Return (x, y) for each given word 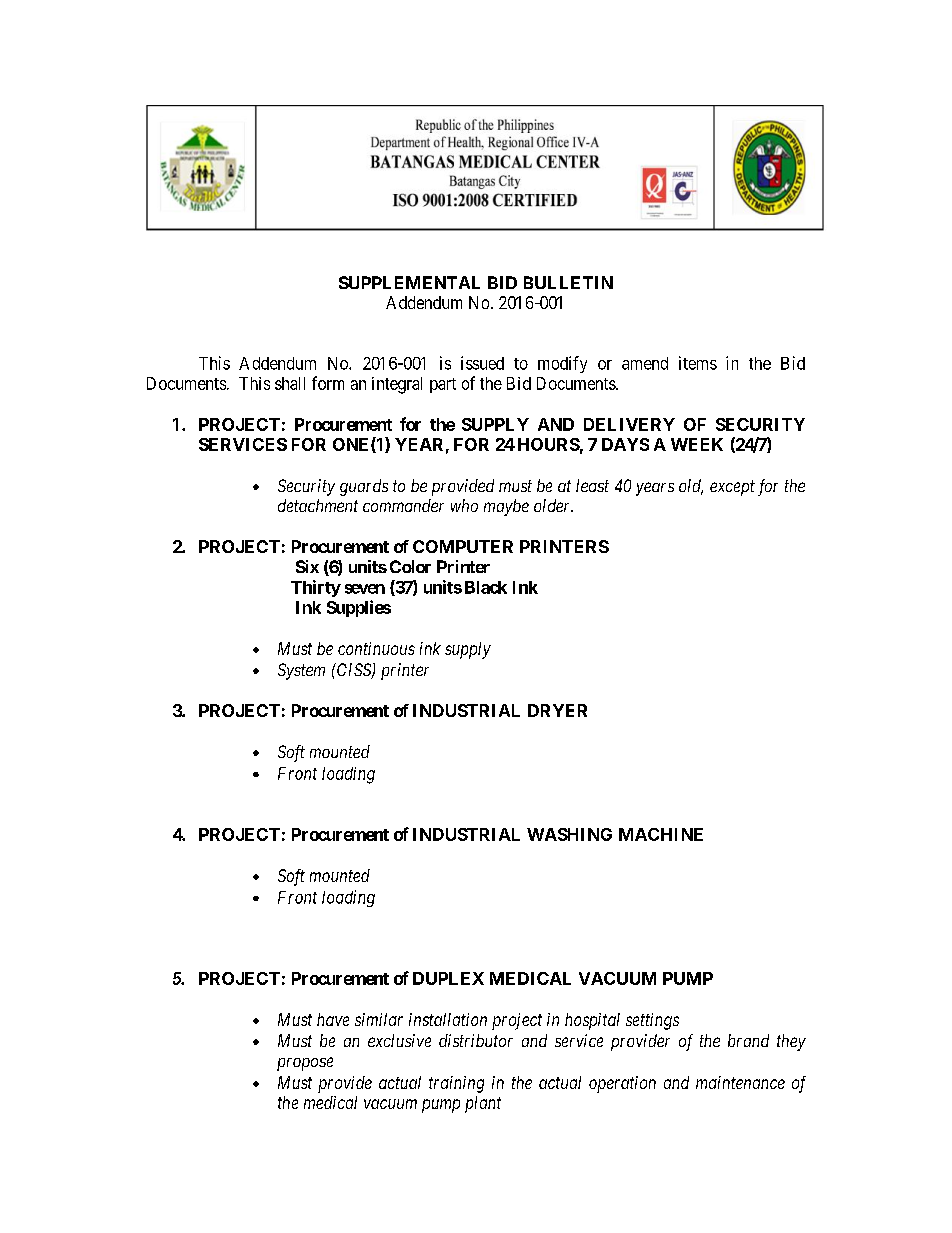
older (553, 505)
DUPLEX (448, 978)
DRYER (557, 710)
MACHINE (661, 834)
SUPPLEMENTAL (409, 282)
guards (364, 487)
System (301, 671)
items (698, 363)
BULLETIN (568, 282)
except (732, 488)
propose (305, 1064)
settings (652, 1021)
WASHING (569, 834)
